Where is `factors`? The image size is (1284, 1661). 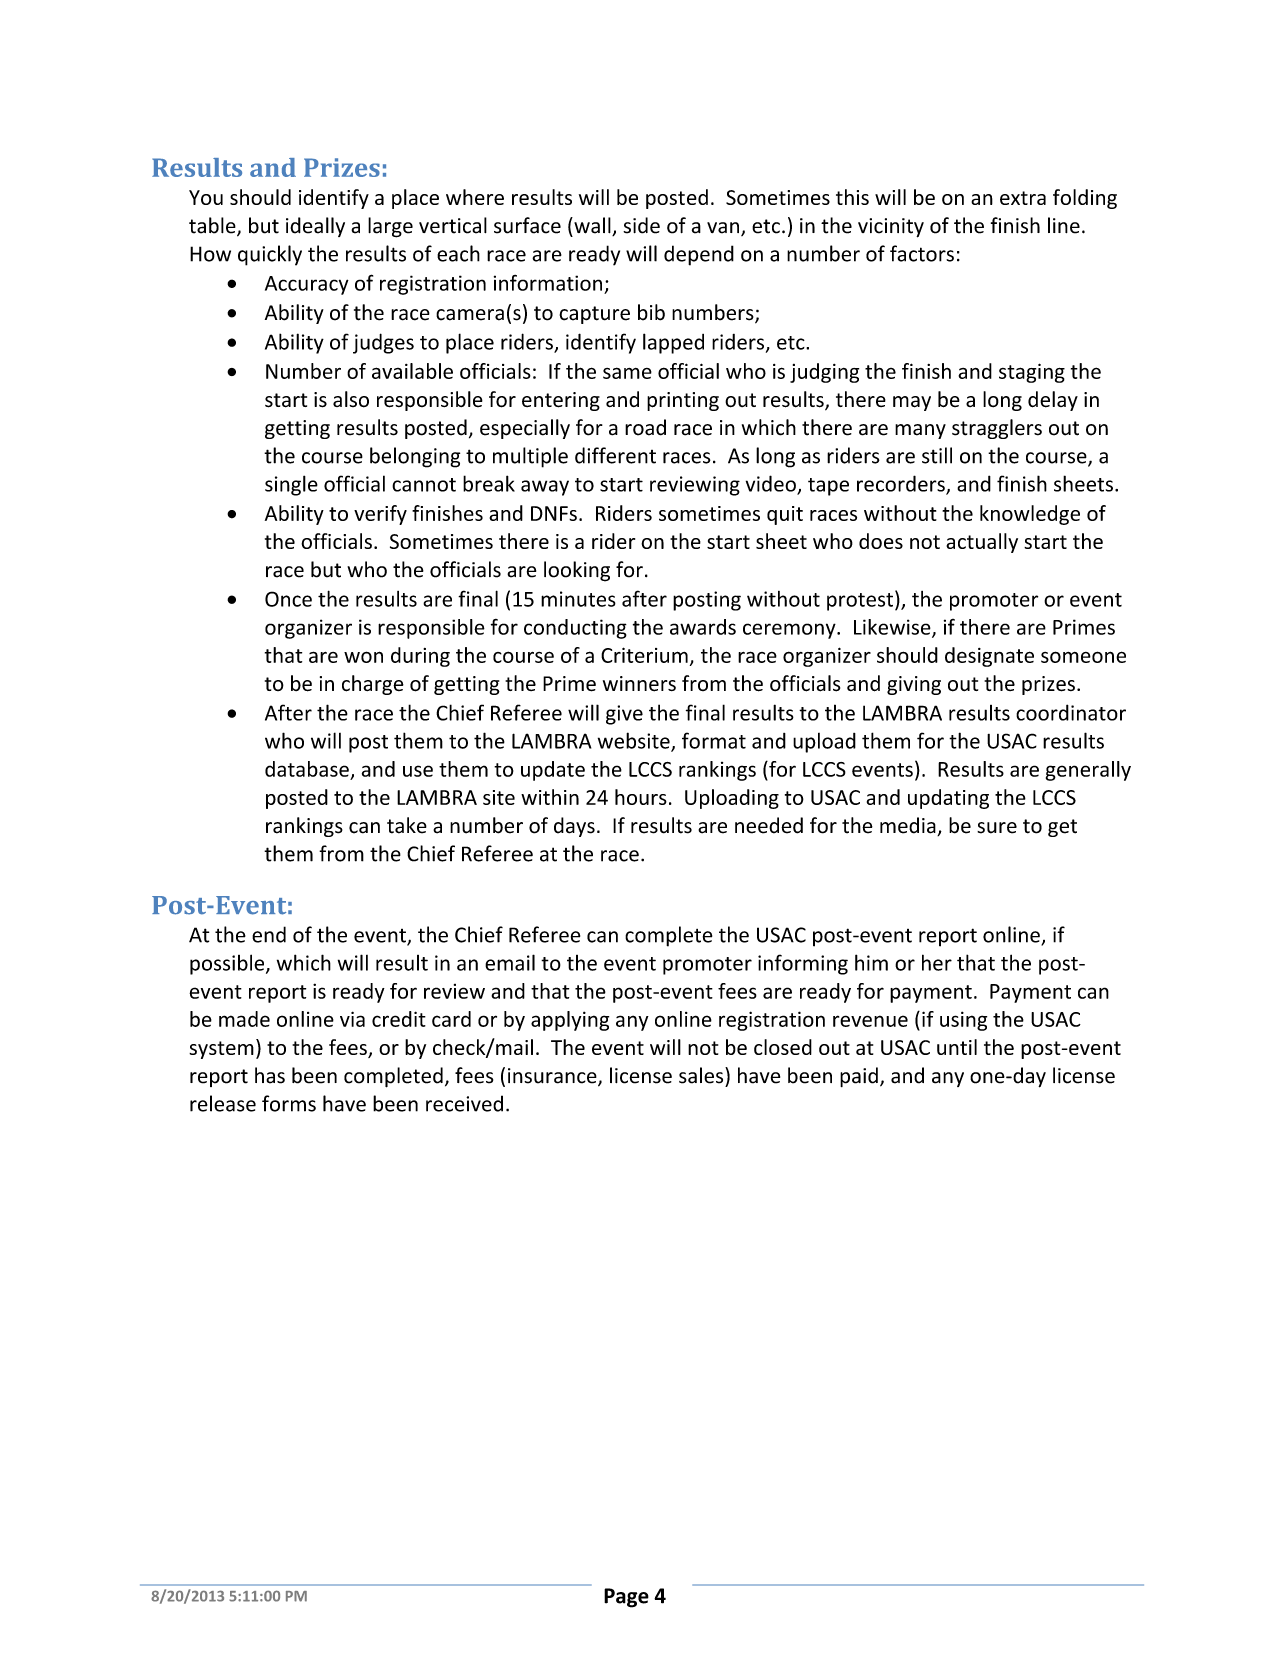
factors is located at coordinates (922, 253).
